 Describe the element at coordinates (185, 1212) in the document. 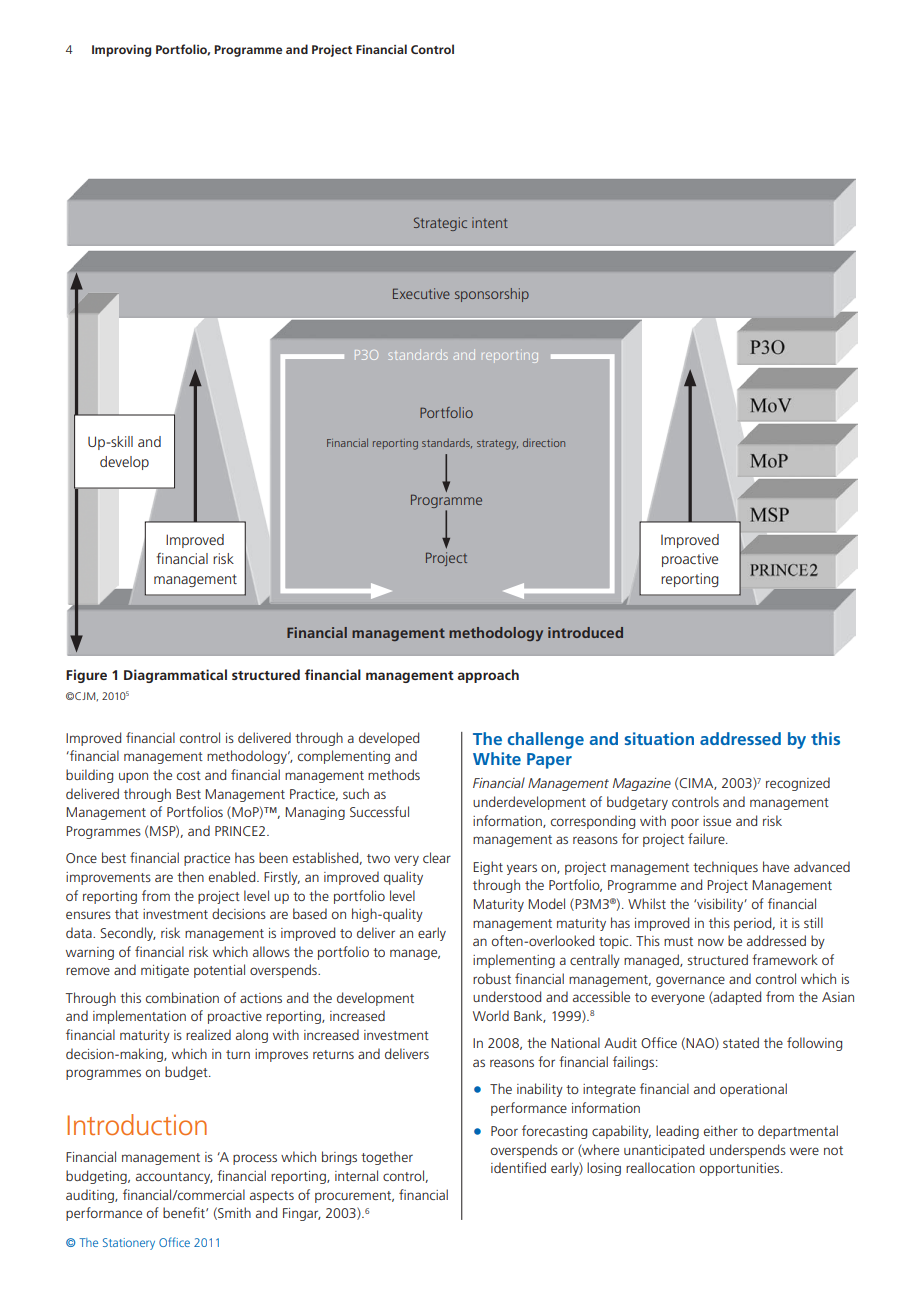

I see `benefit` at that location.
